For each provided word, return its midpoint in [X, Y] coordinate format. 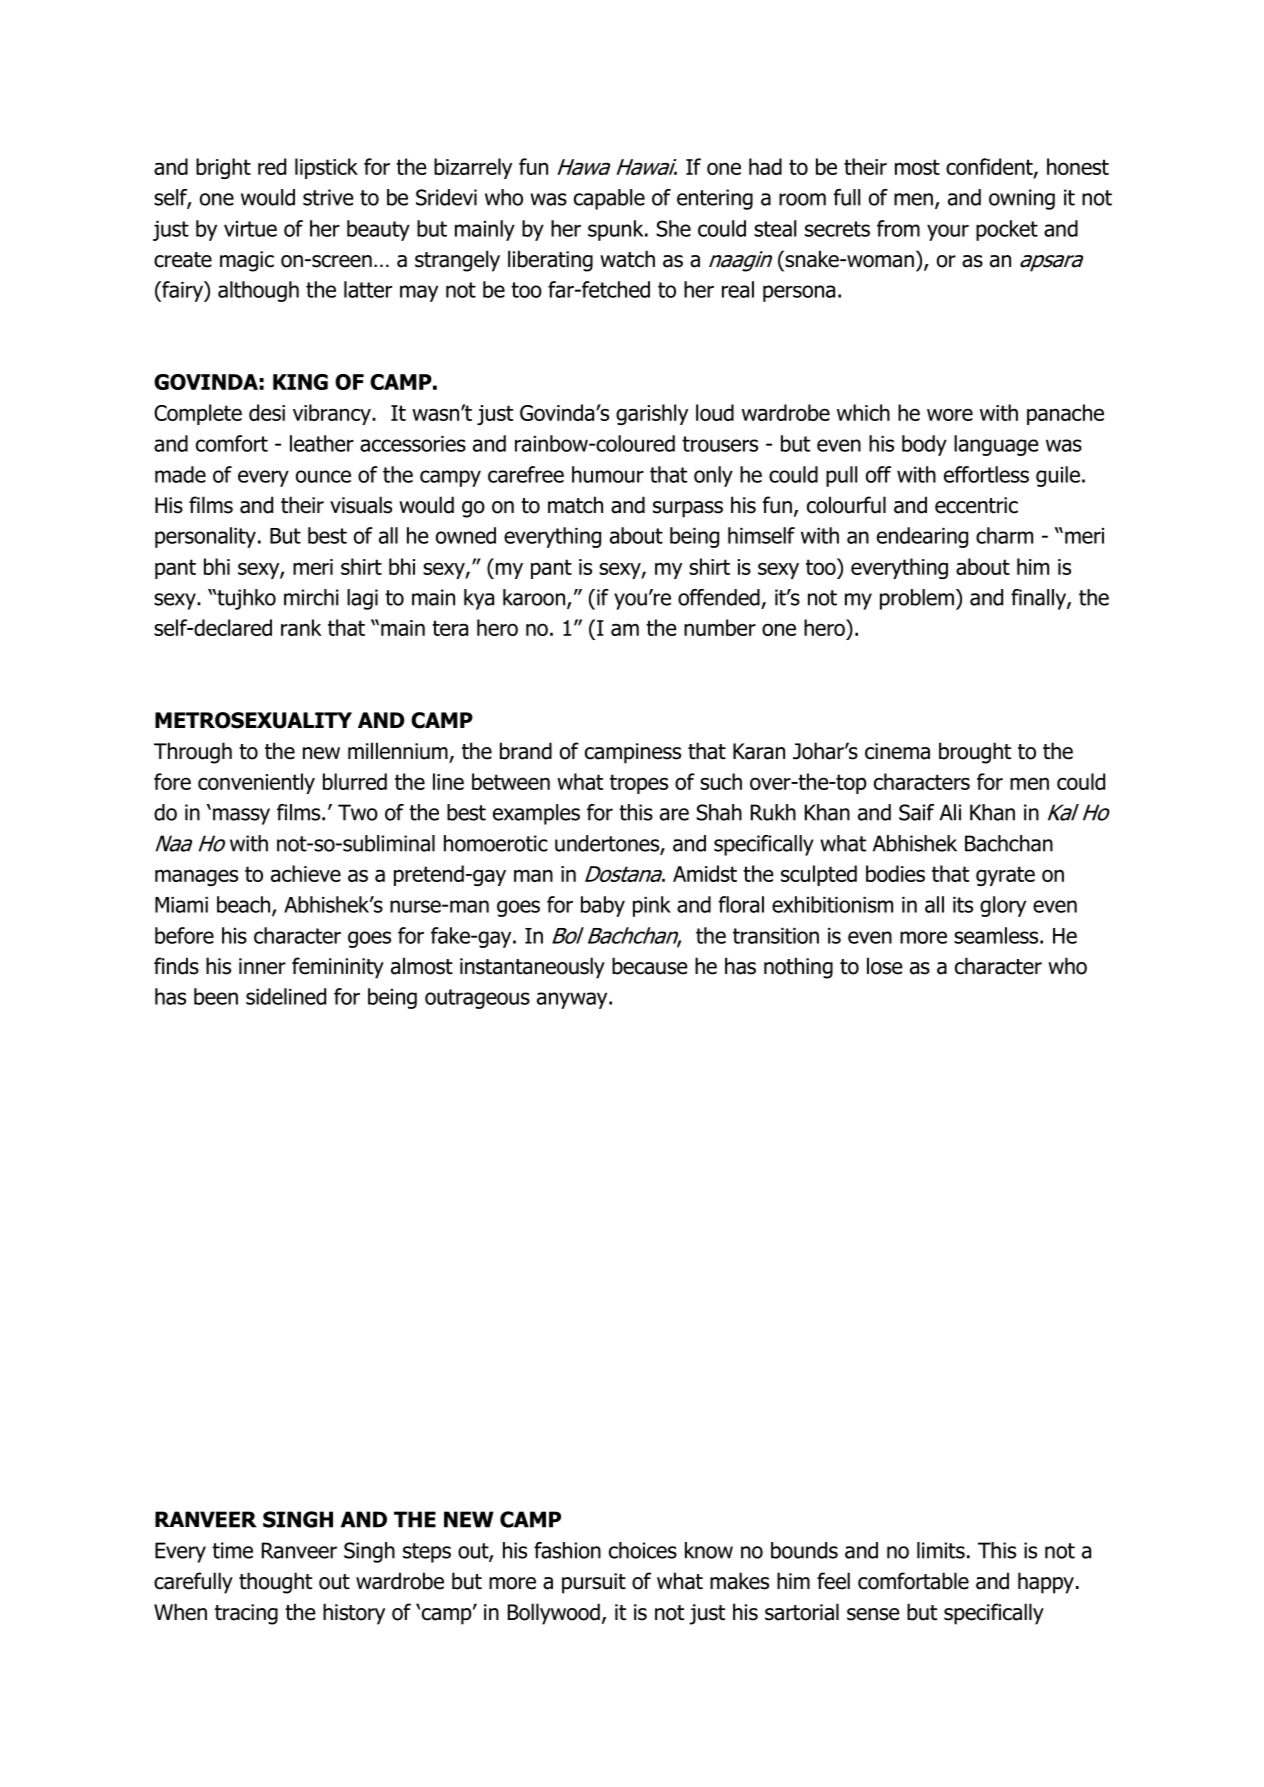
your [948, 232]
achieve [306, 873]
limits [941, 1550]
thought [275, 1583]
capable [609, 199]
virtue [250, 229]
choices [643, 1550]
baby [603, 906]
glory [1003, 906]
